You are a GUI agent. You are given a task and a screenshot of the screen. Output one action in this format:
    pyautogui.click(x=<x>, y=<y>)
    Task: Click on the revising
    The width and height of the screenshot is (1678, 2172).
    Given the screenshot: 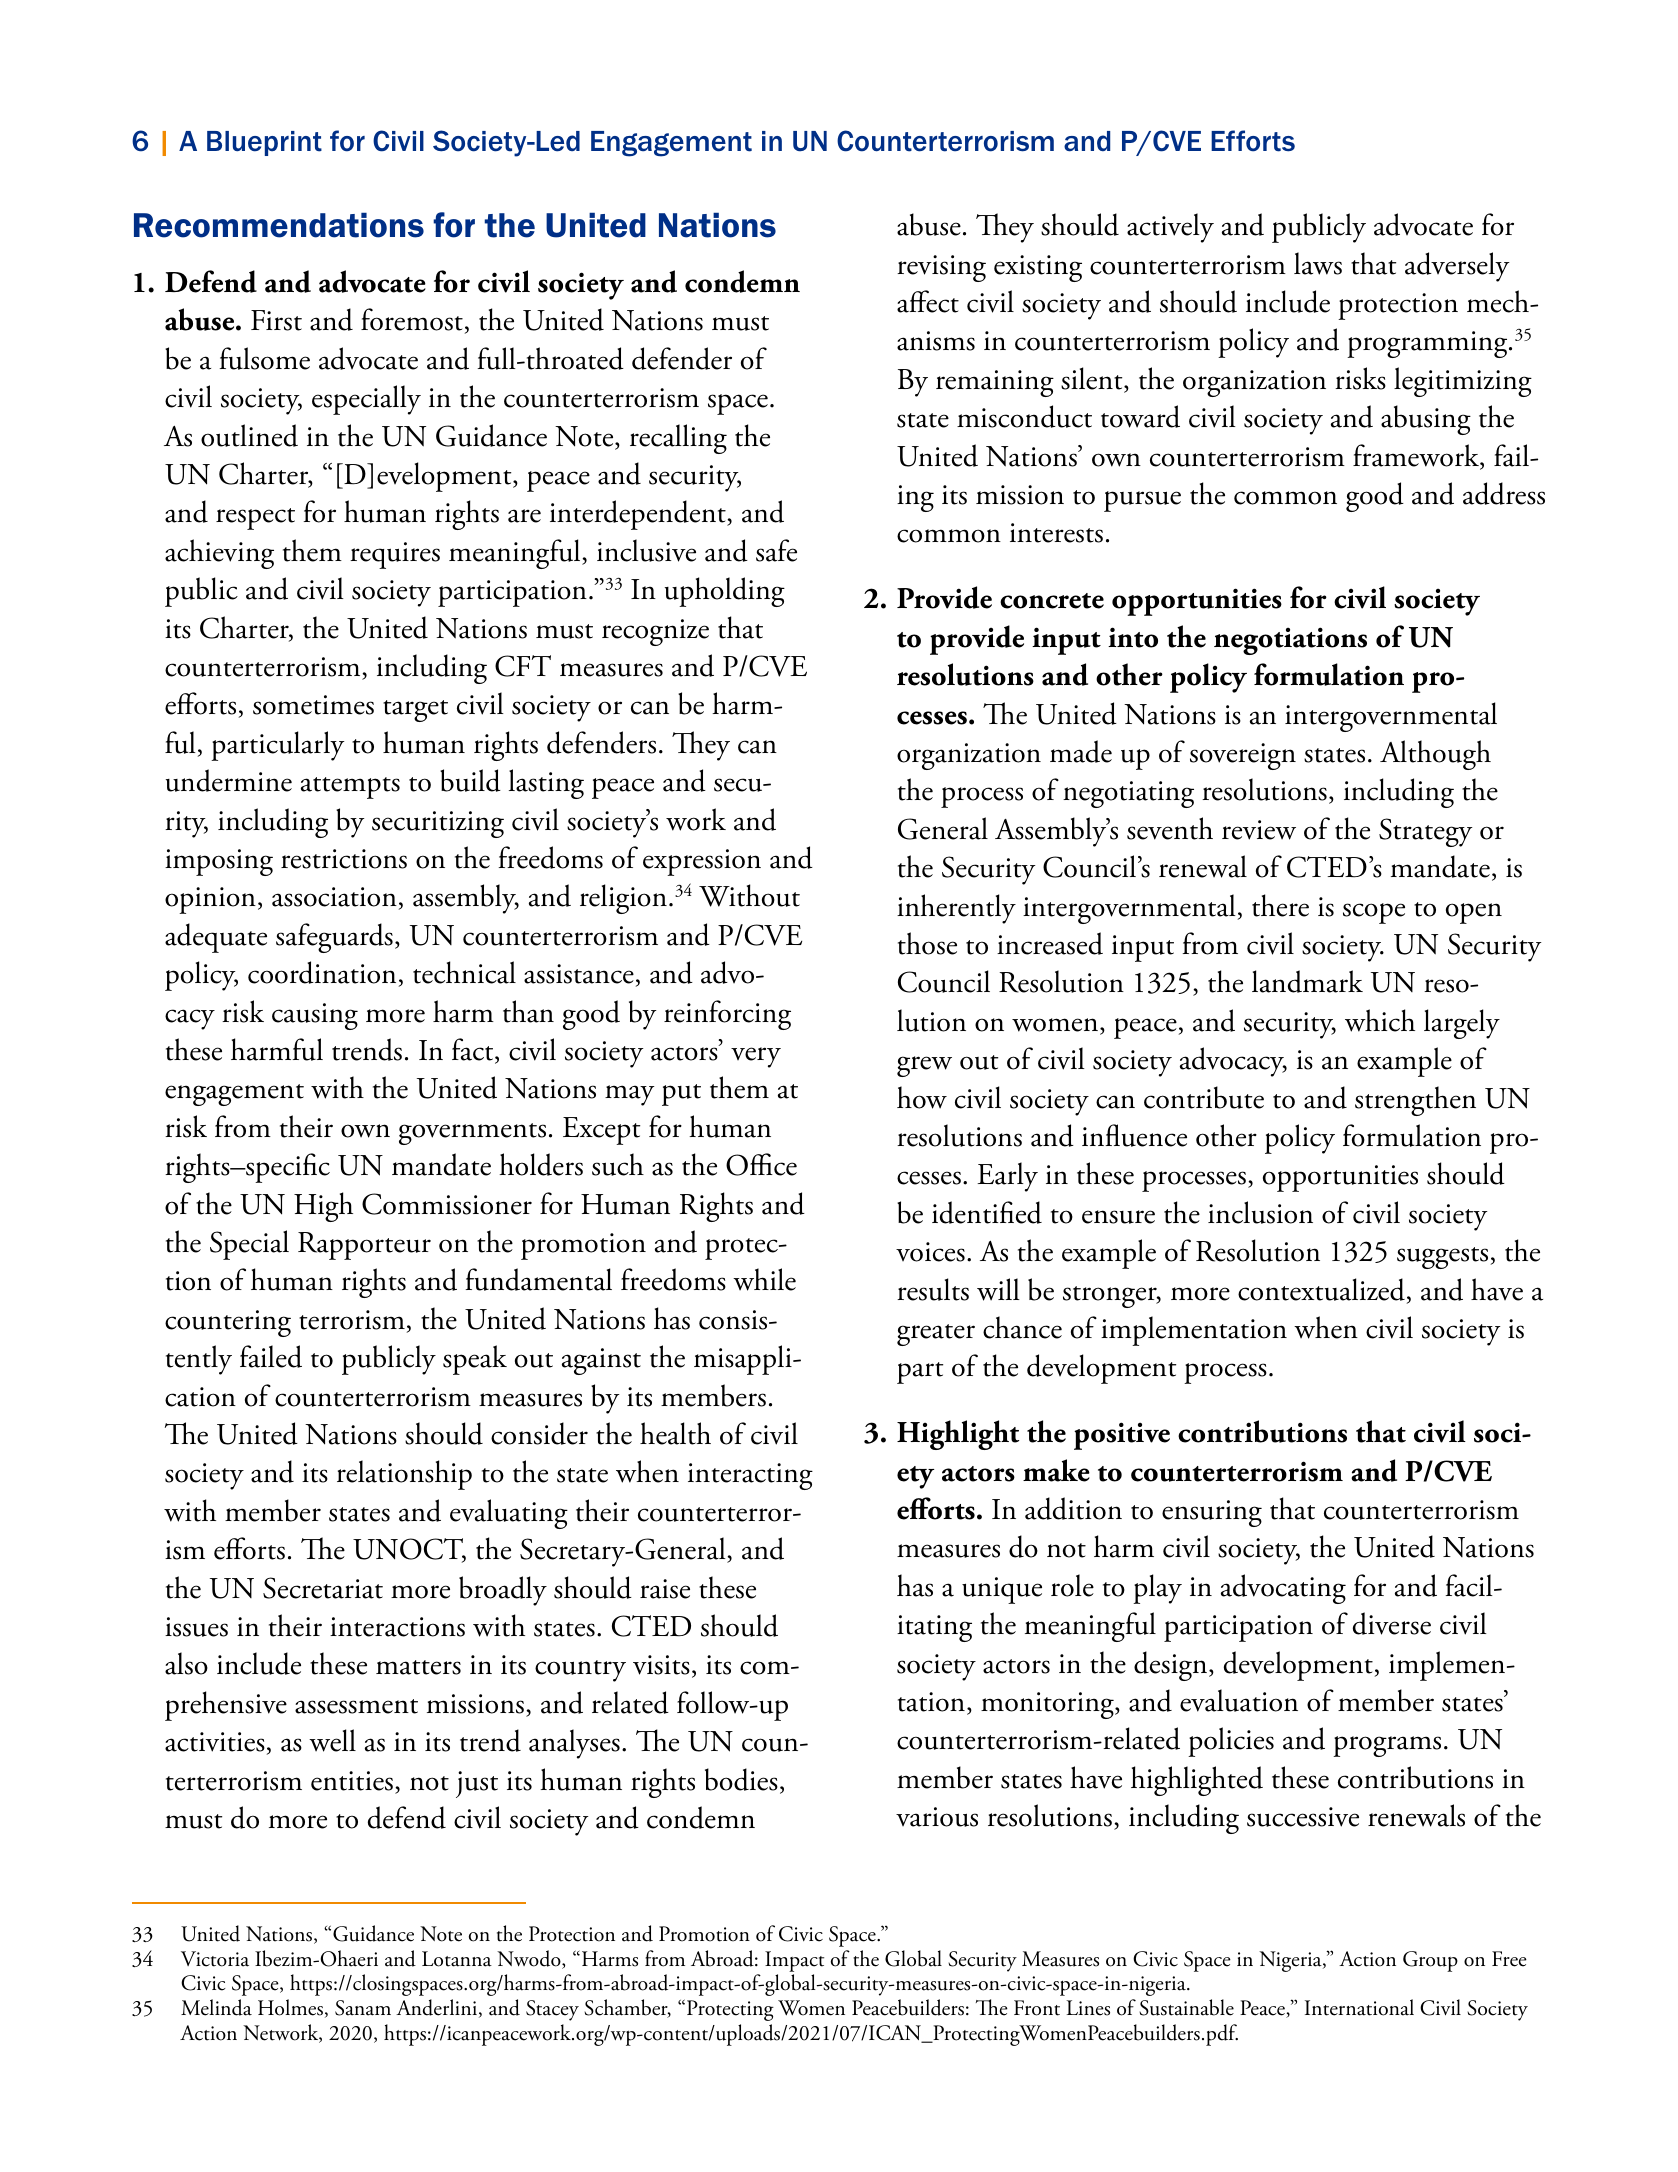 What is the action you would take?
    pyautogui.click(x=941, y=268)
